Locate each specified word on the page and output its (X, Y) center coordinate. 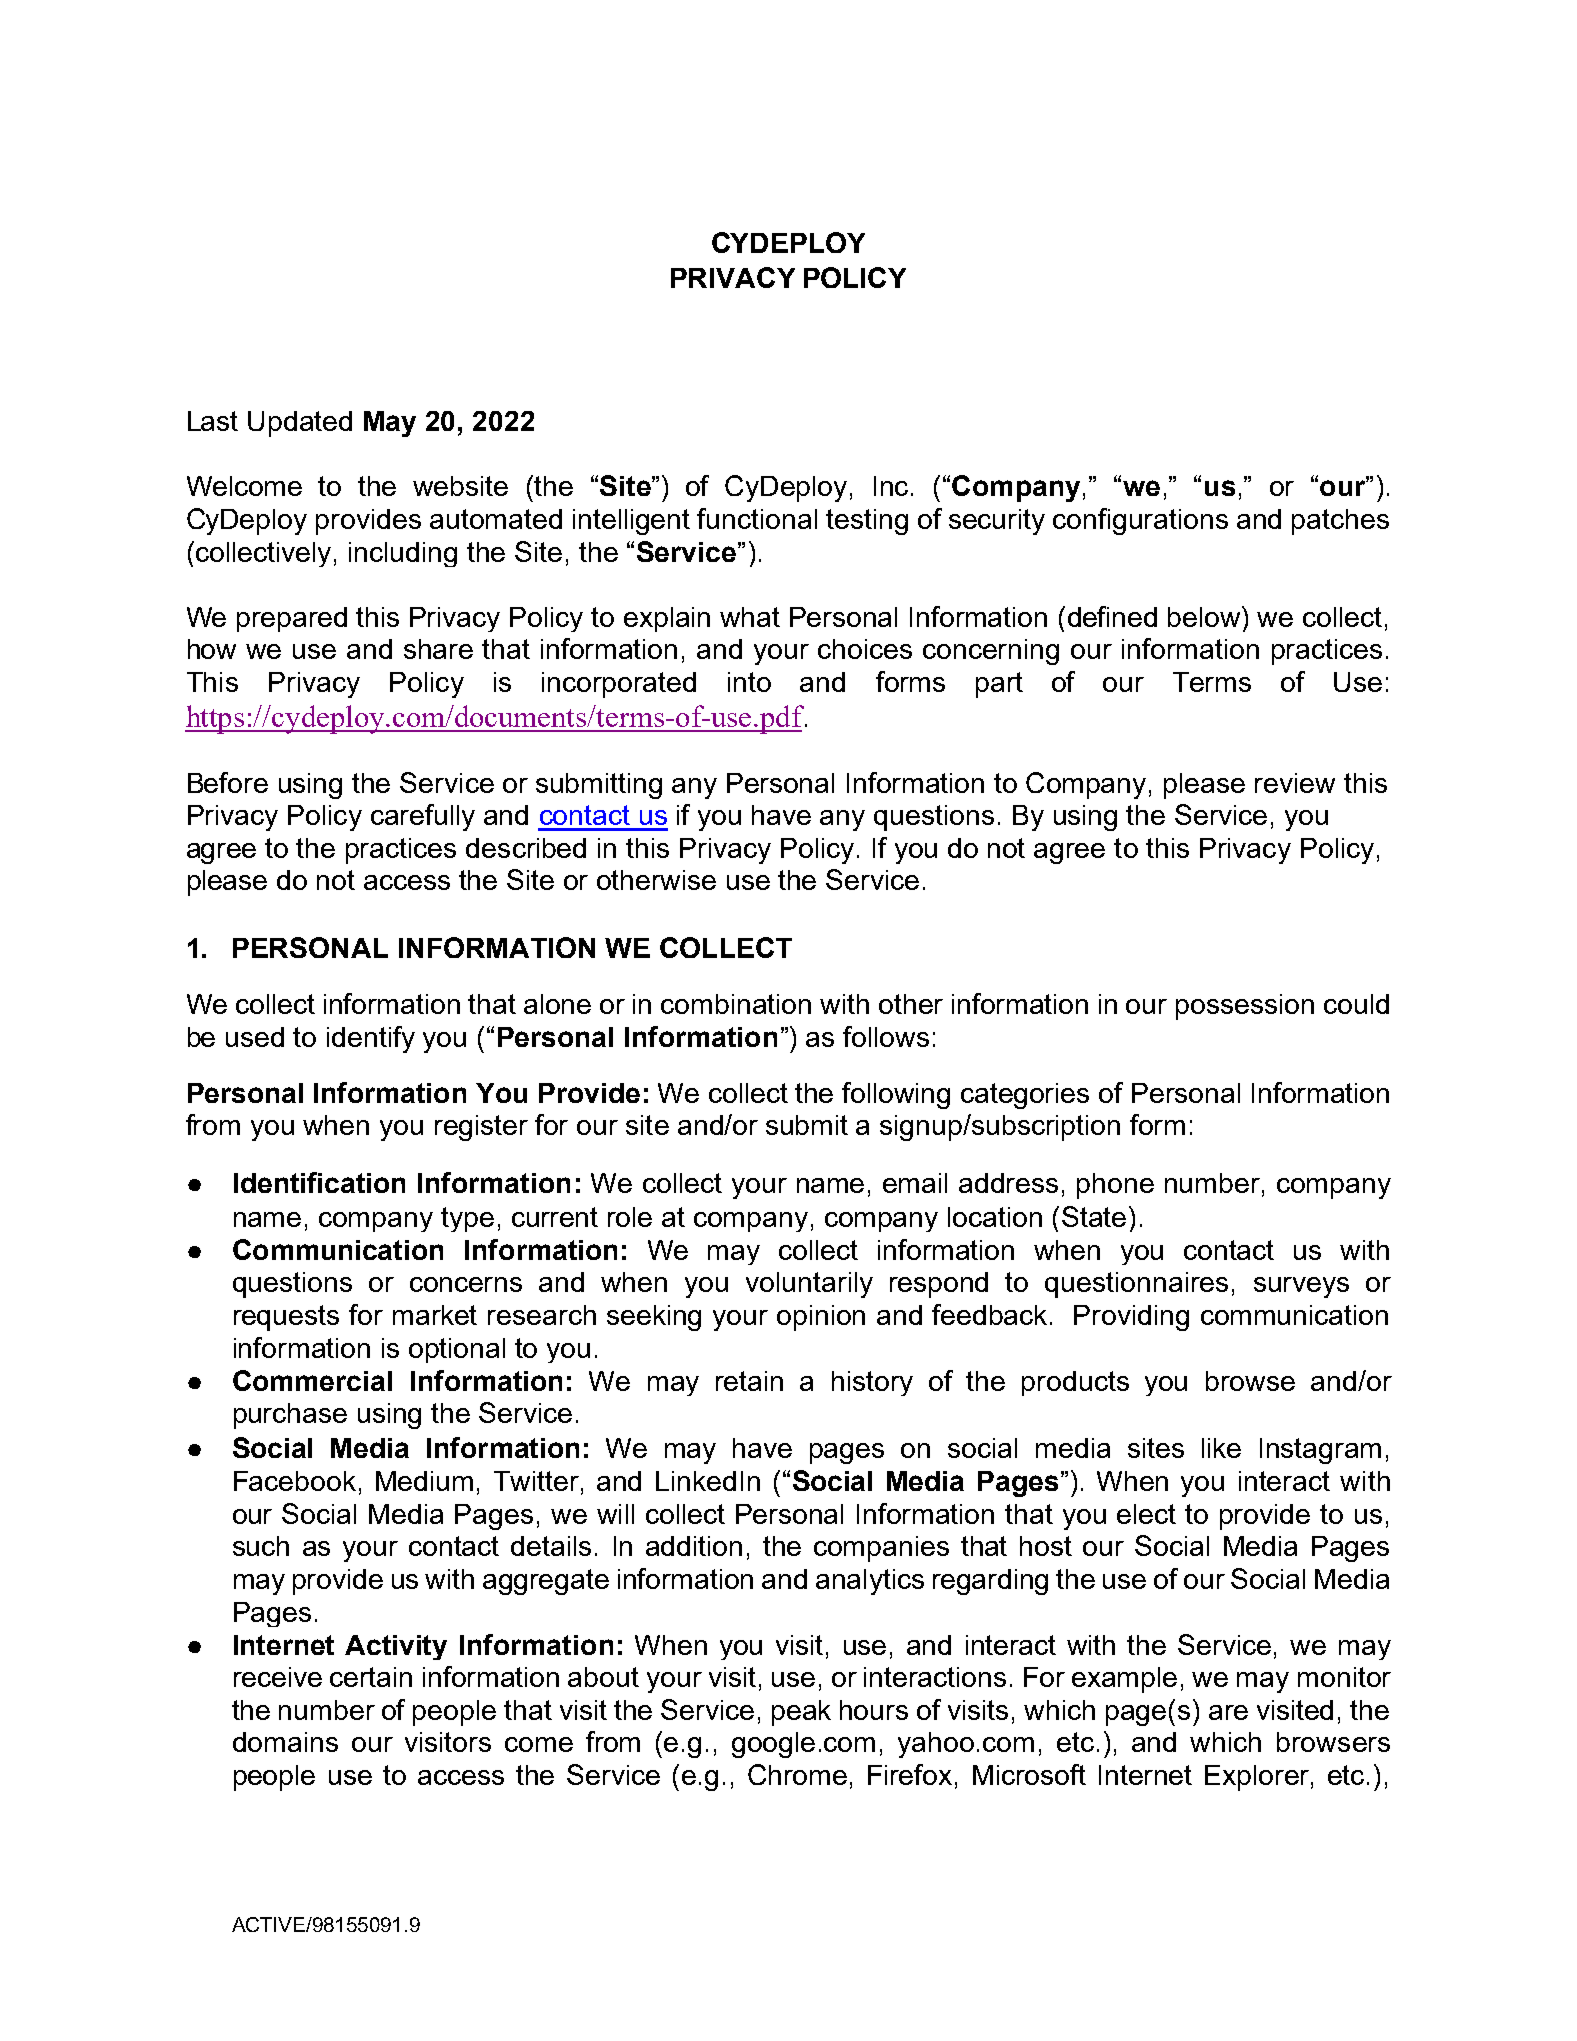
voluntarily (809, 1285)
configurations (1140, 521)
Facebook (295, 1481)
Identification (319, 1182)
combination (736, 1004)
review (1295, 783)
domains (285, 1742)
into (749, 682)
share (438, 649)
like (1221, 1448)
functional (757, 518)
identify (371, 1039)
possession (1245, 1007)
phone (1115, 1186)
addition (694, 1546)
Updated (300, 424)
